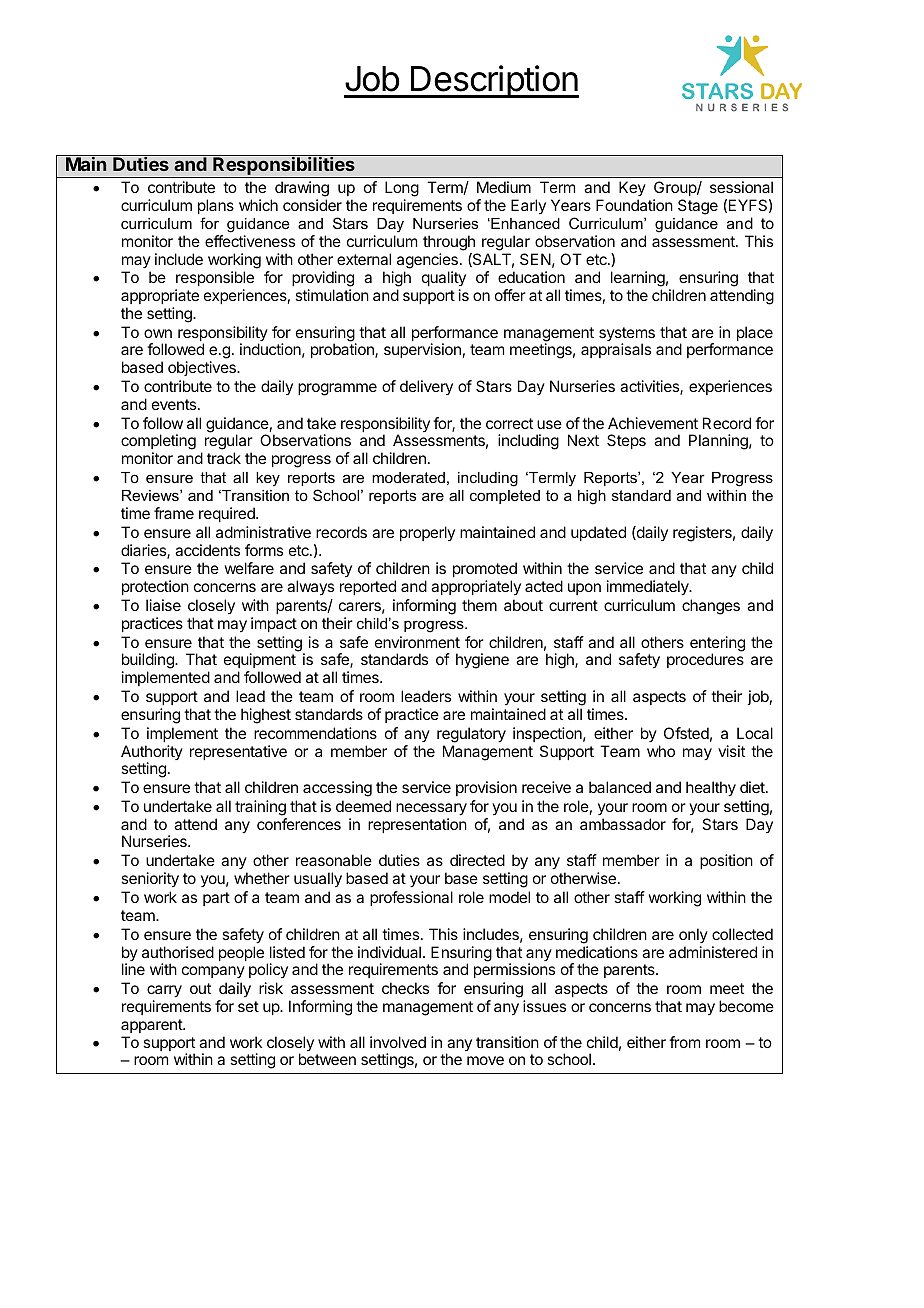  What do you see at coordinates (698, 207) in the screenshot?
I see `Stage` at bounding box center [698, 207].
